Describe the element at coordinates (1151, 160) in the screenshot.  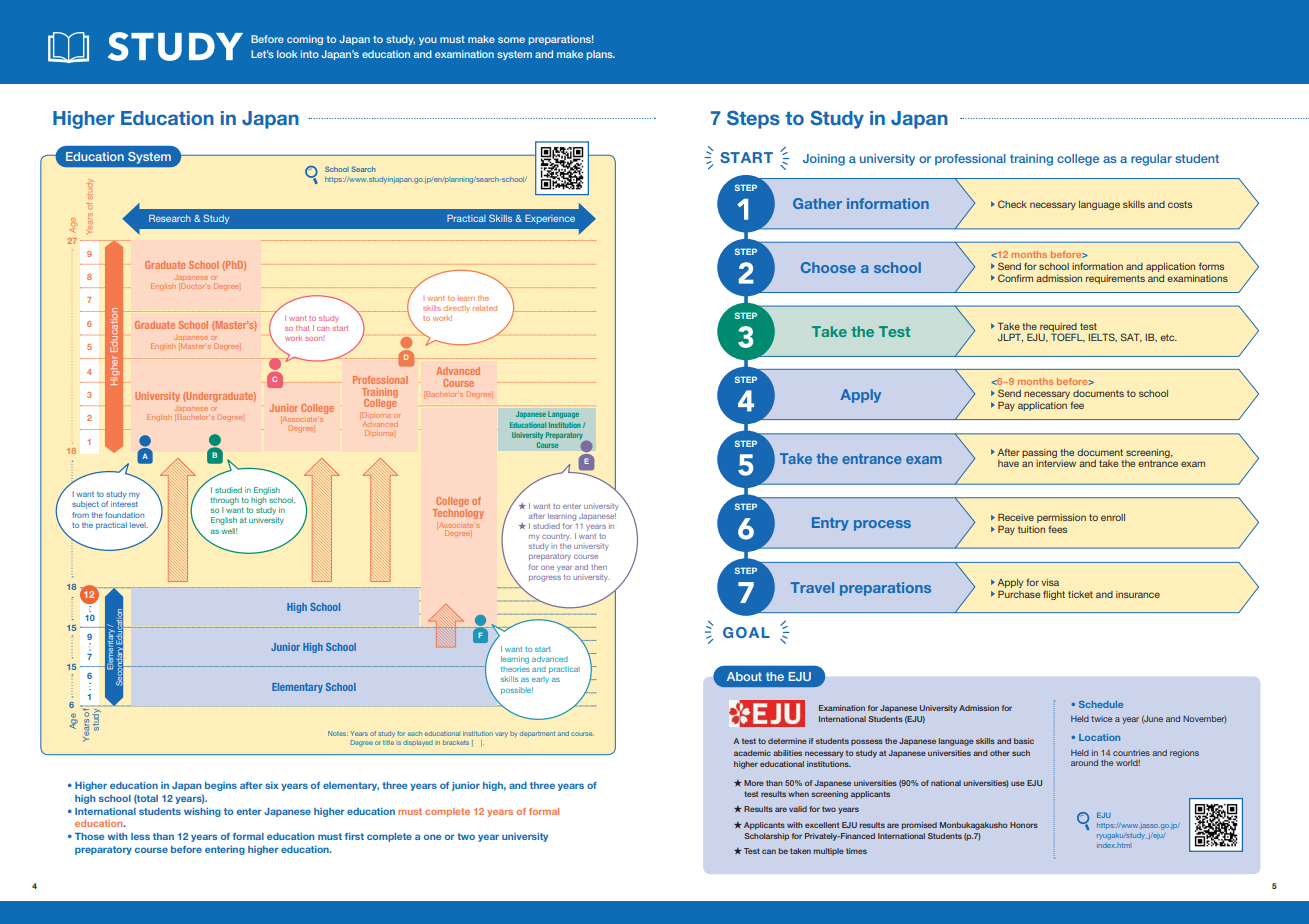
I see `regular` at that location.
